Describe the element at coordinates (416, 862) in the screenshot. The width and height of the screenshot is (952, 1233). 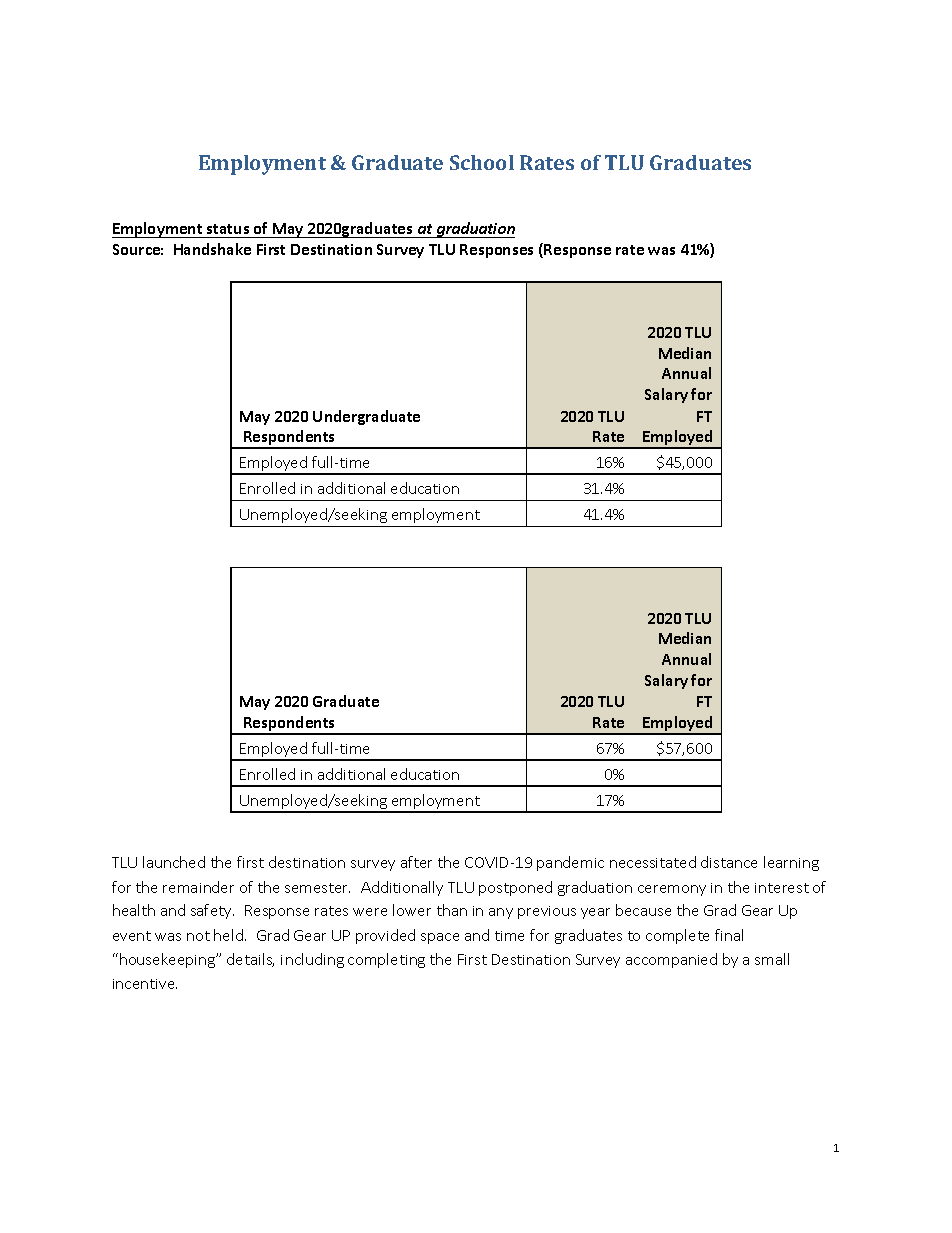
I see `after` at that location.
